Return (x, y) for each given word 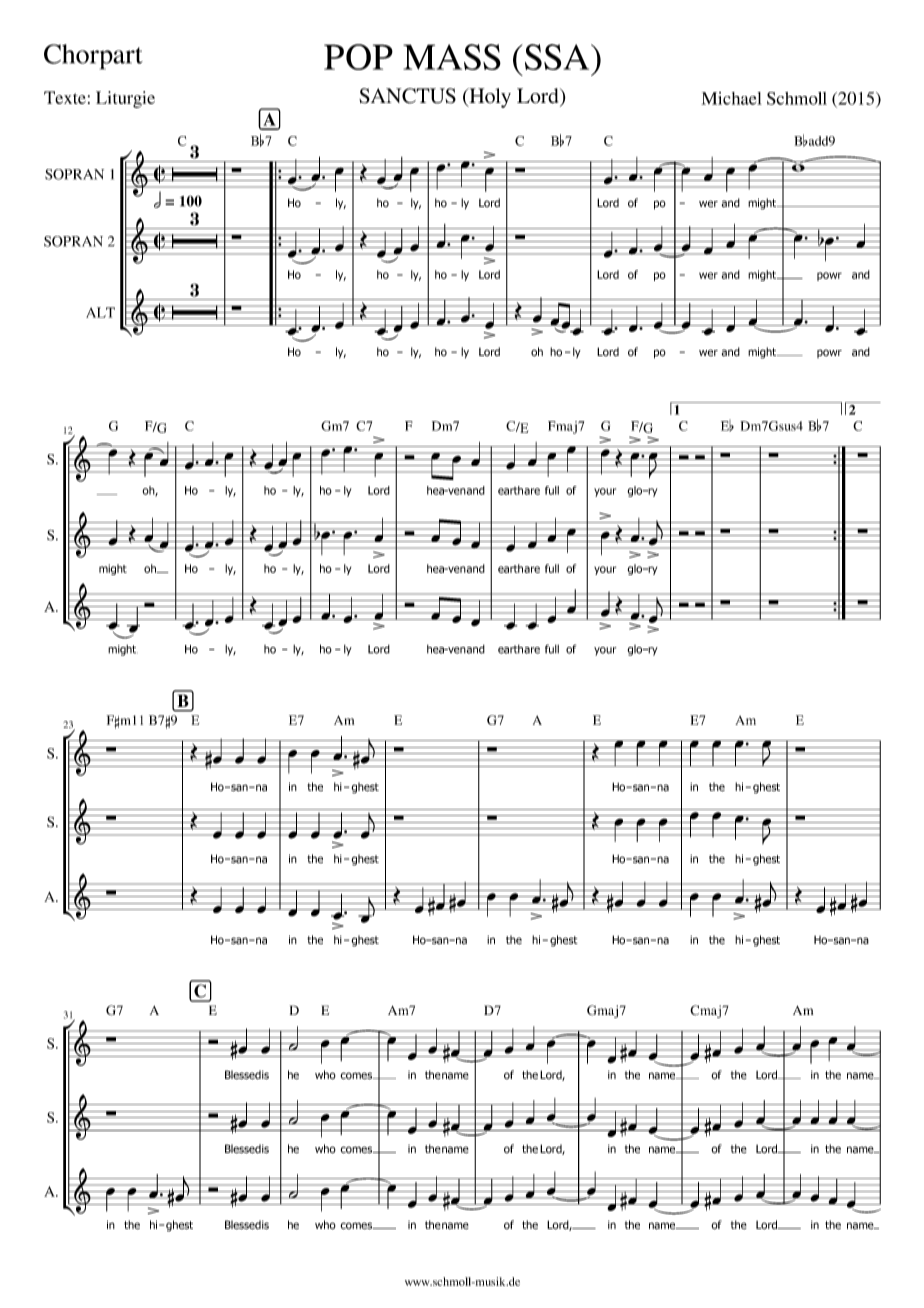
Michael (731, 98)
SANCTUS (407, 96)
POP (358, 57)
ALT (100, 312)
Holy (489, 98)
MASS (452, 57)
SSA (557, 57)
